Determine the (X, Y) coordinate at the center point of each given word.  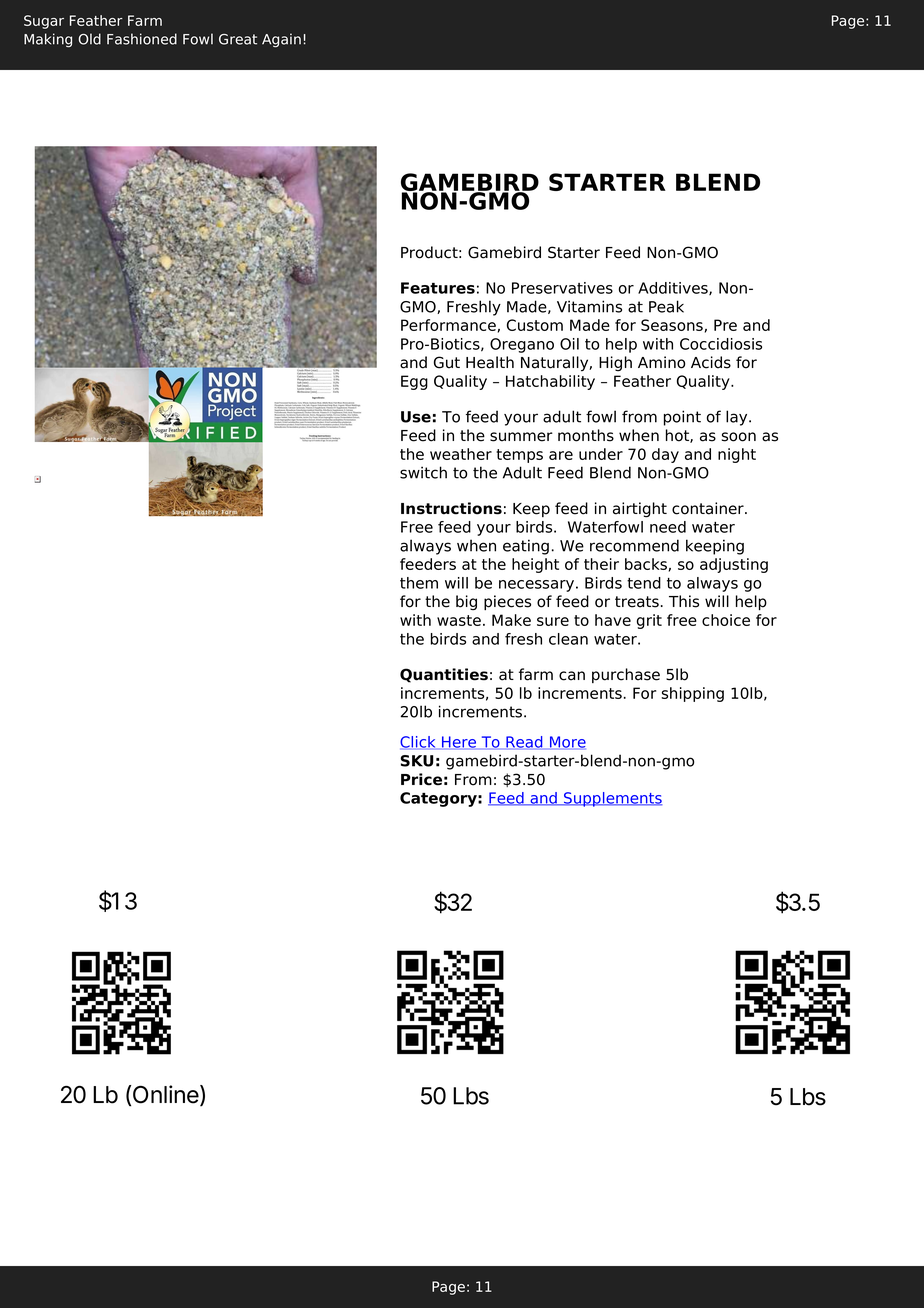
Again (281, 40)
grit (649, 621)
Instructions (451, 508)
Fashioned (142, 39)
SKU (416, 761)
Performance (448, 325)
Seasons (672, 325)
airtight (640, 510)
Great (238, 39)
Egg (414, 382)
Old (90, 39)
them (419, 583)
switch (423, 472)
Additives (674, 288)
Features (438, 288)
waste (459, 620)
